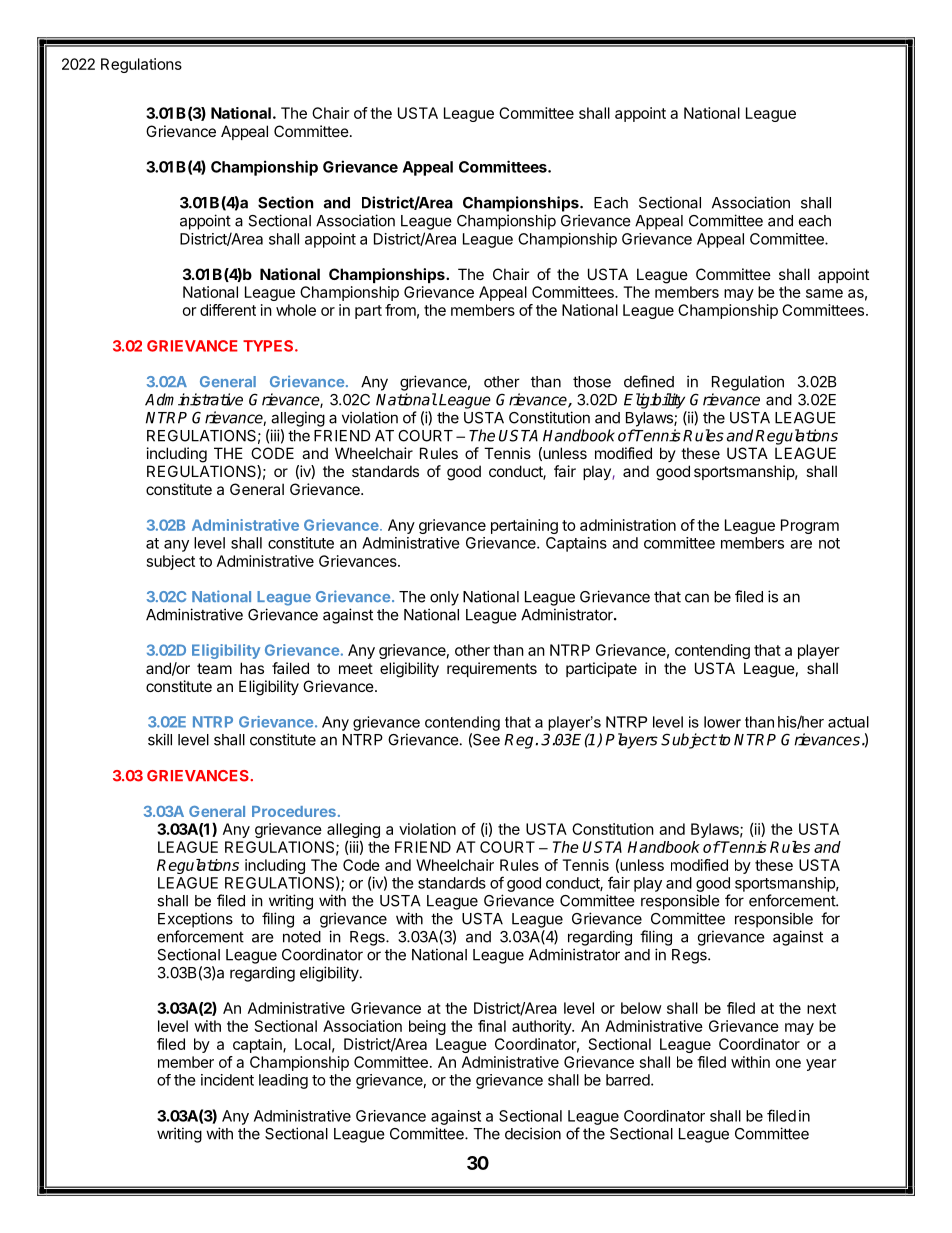  I want to click on has, so click(252, 668).
